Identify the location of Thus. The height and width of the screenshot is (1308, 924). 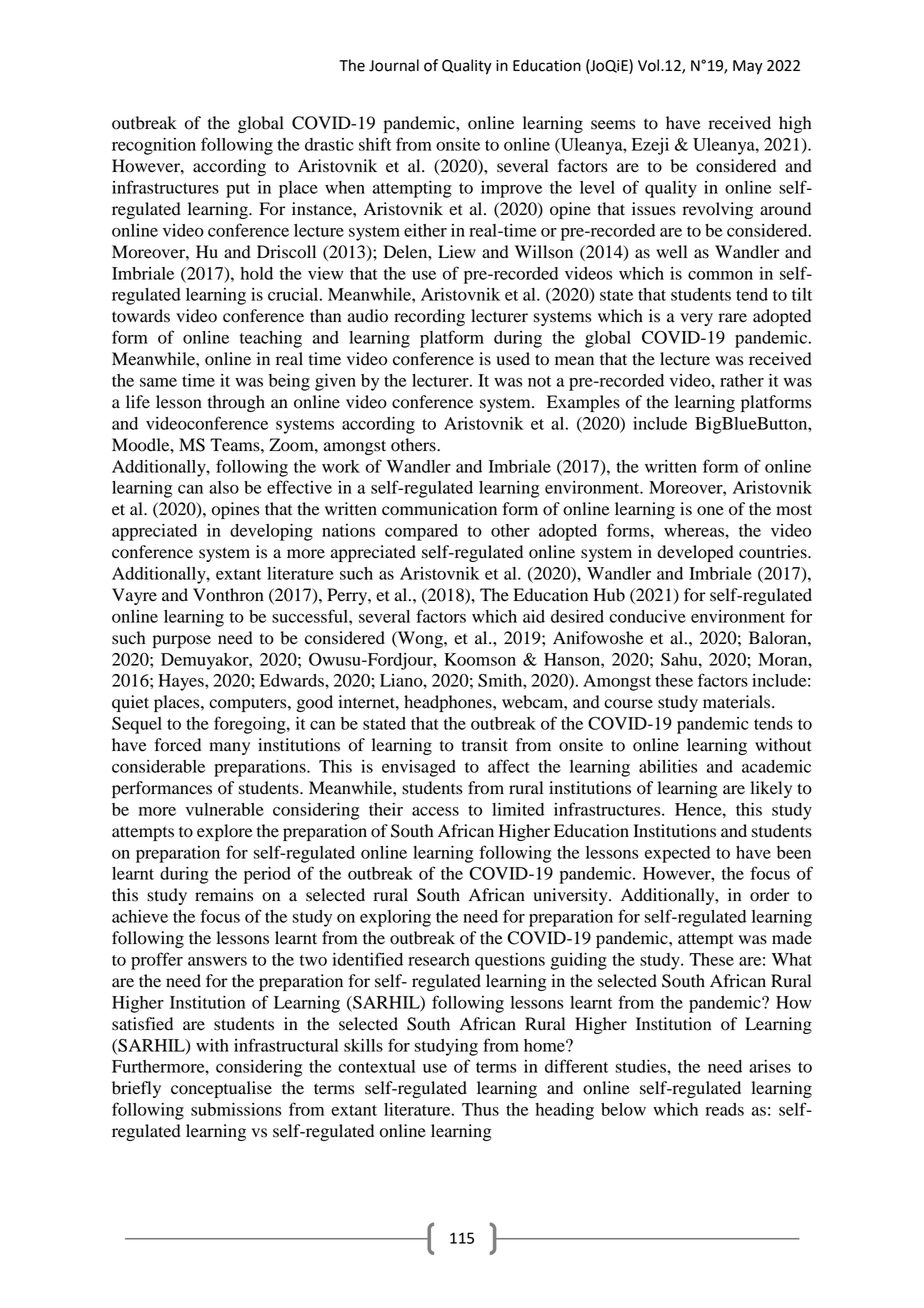
(480, 1109).
